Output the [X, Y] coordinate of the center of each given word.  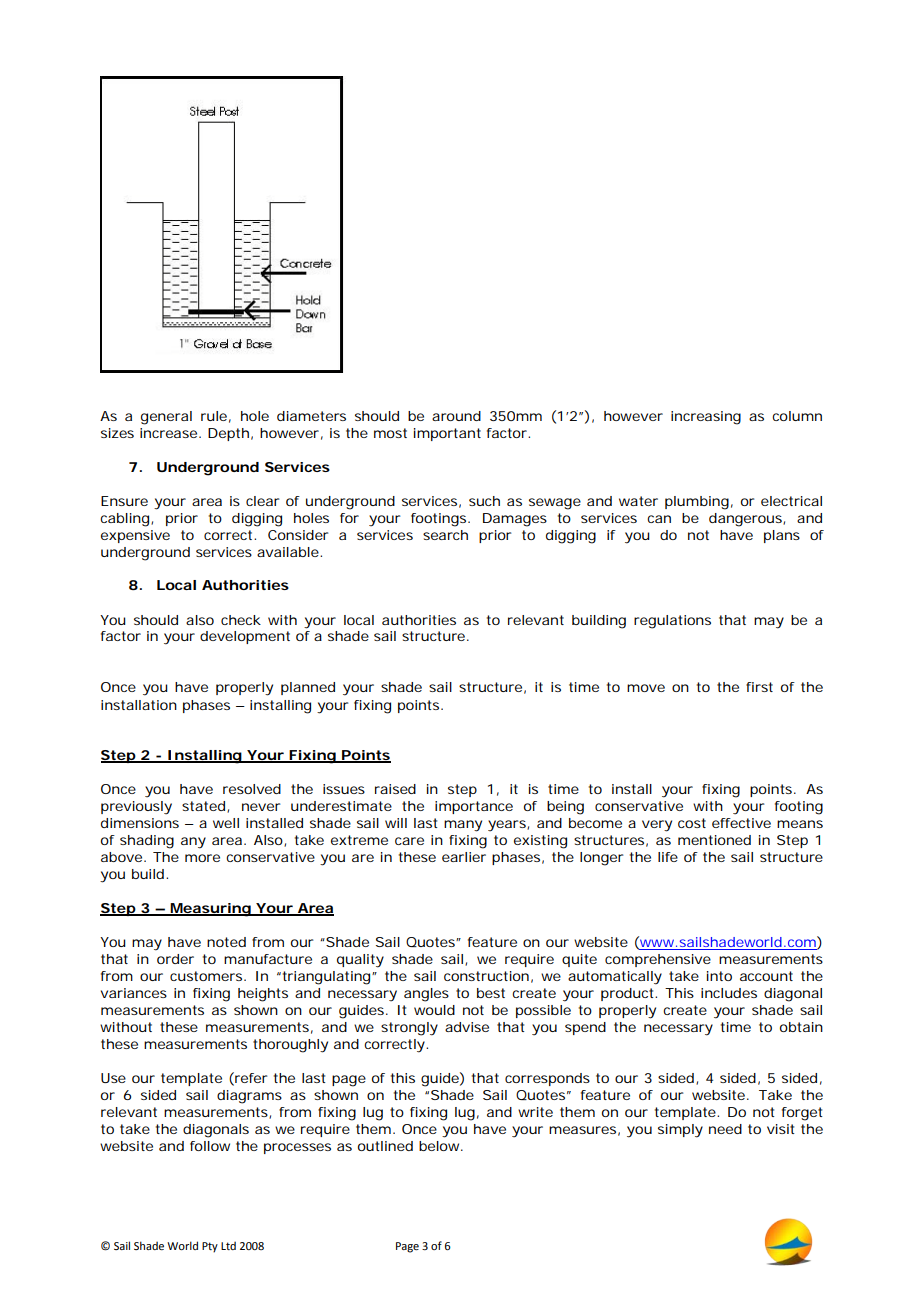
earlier [464, 857]
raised [395, 789]
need [725, 1129]
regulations [672, 622]
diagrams [249, 1097]
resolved [252, 789]
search [445, 535]
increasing [706, 418]
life [668, 857]
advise [467, 1027]
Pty [210, 1247]
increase [170, 433]
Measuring [211, 910]
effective [741, 823]
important [447, 434]
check [241, 620]
